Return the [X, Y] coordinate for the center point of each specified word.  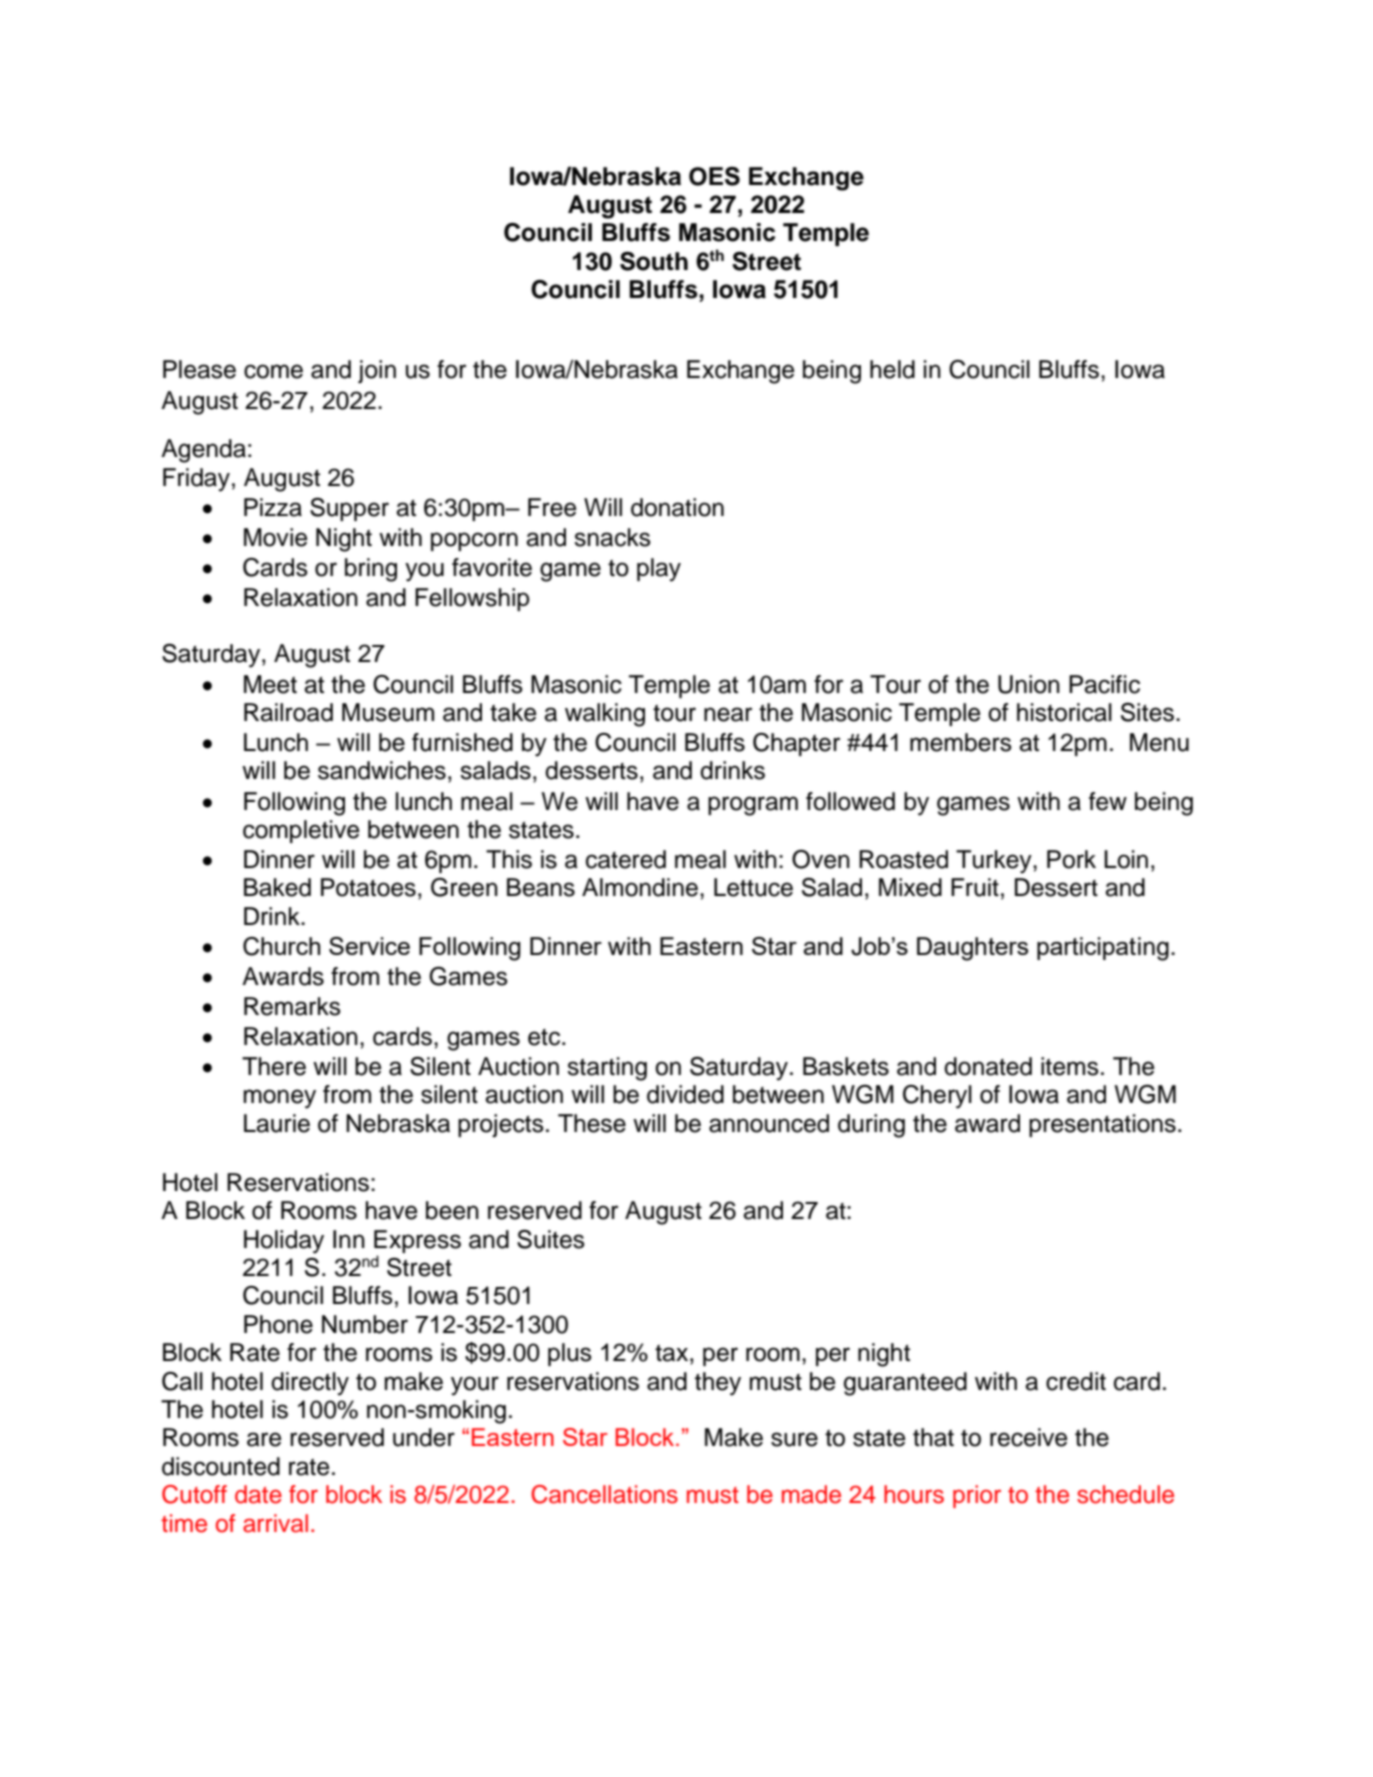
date [258, 1494]
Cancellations [604, 1494]
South [654, 261]
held [892, 369]
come [273, 371]
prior [977, 1496]
